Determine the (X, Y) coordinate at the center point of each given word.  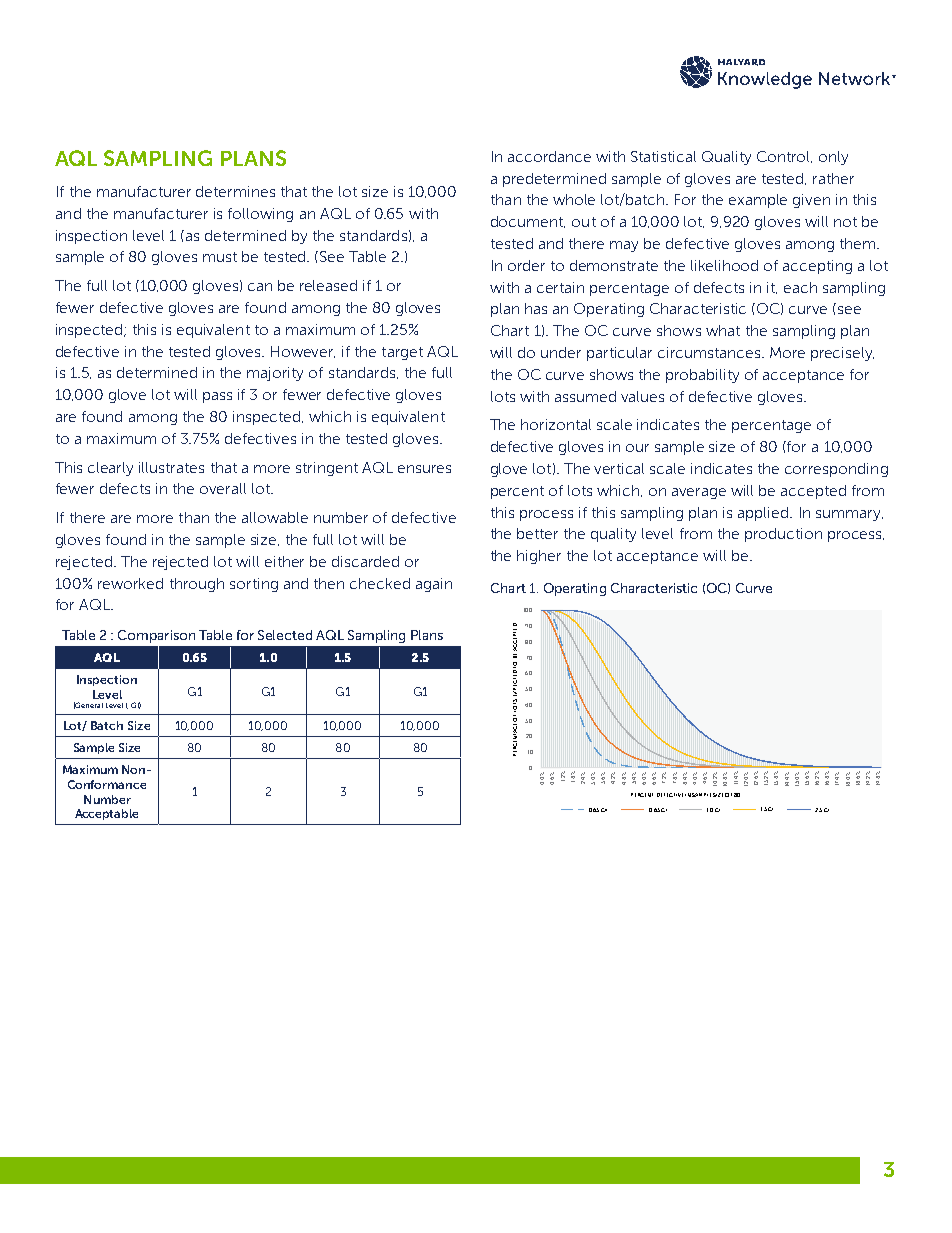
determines (235, 191)
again (434, 585)
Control (784, 157)
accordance (549, 156)
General (88, 705)
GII (604, 810)
